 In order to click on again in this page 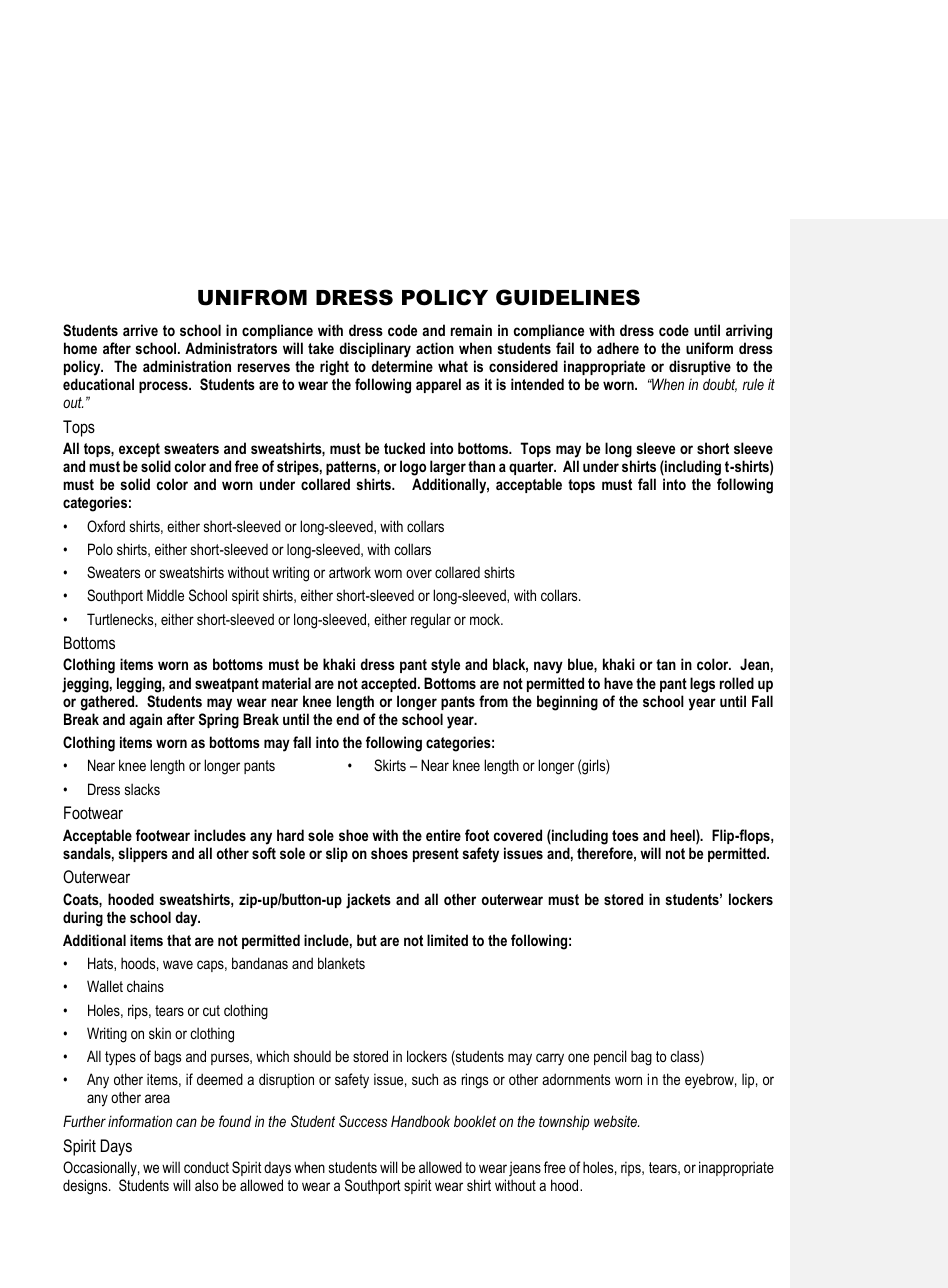, I will do `click(145, 721)`.
